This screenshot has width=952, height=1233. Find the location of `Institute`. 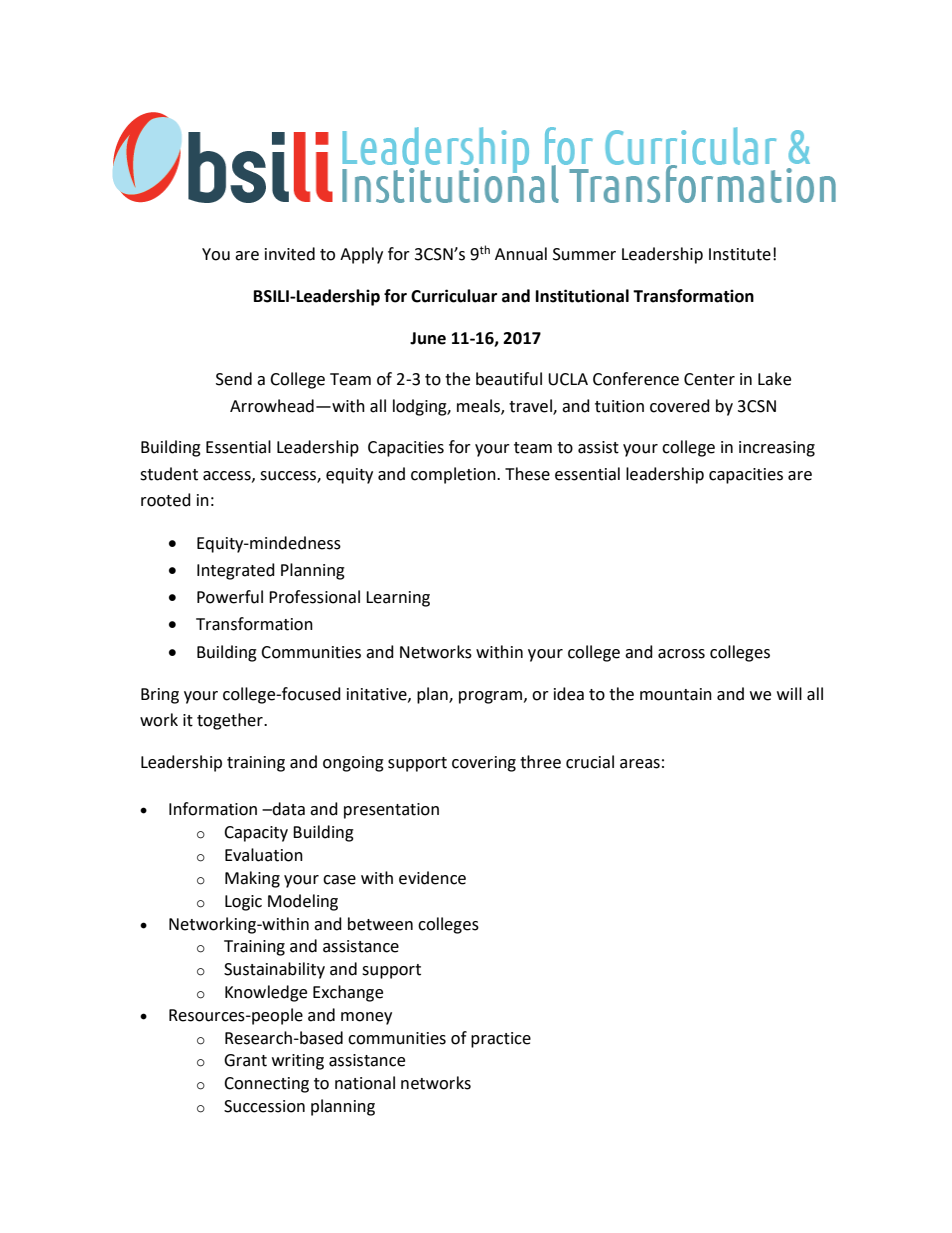

Institute is located at coordinates (740, 254).
